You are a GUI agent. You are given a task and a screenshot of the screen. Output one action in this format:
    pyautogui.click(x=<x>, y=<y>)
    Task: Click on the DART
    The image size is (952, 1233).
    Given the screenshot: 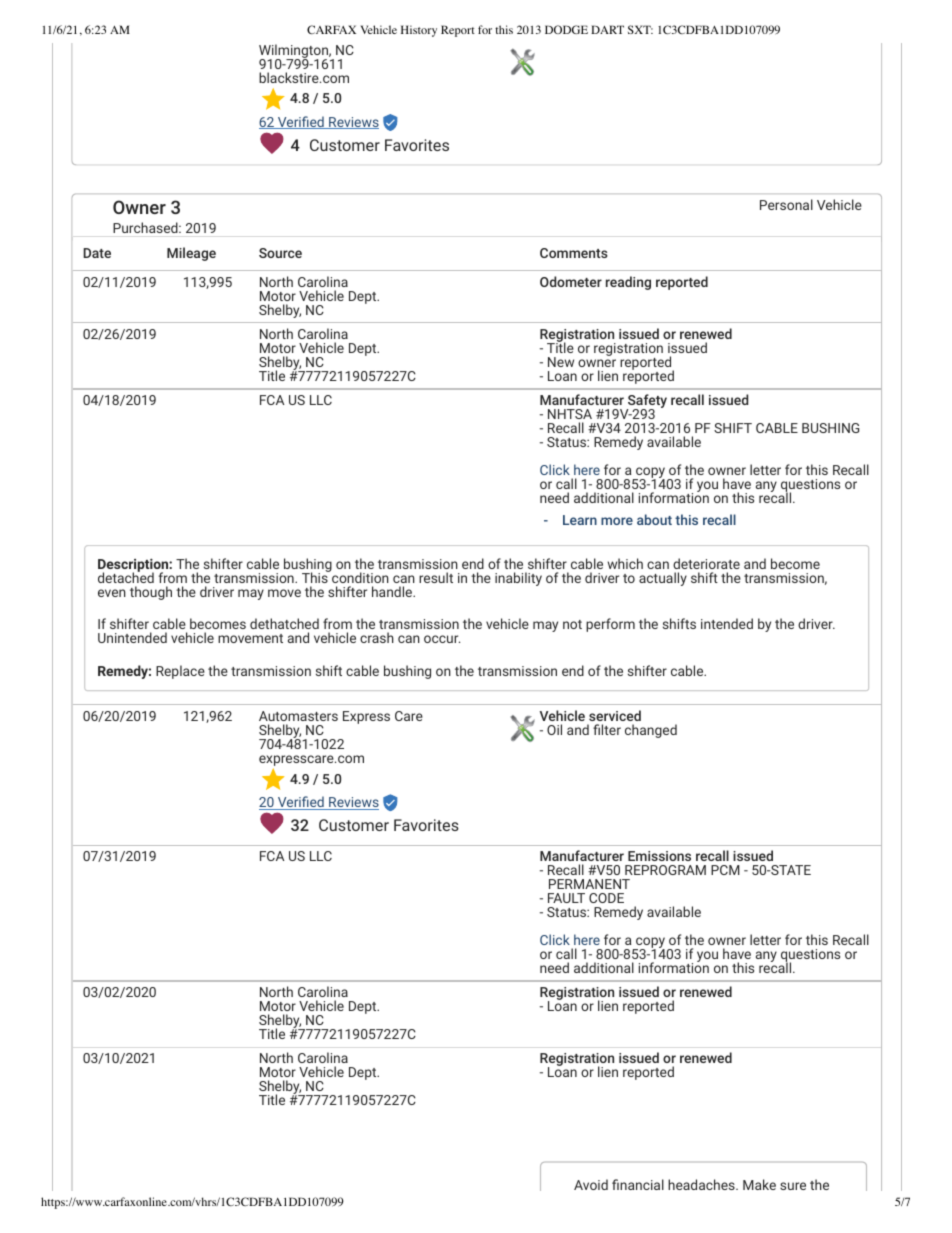 What is the action you would take?
    pyautogui.click(x=607, y=29)
